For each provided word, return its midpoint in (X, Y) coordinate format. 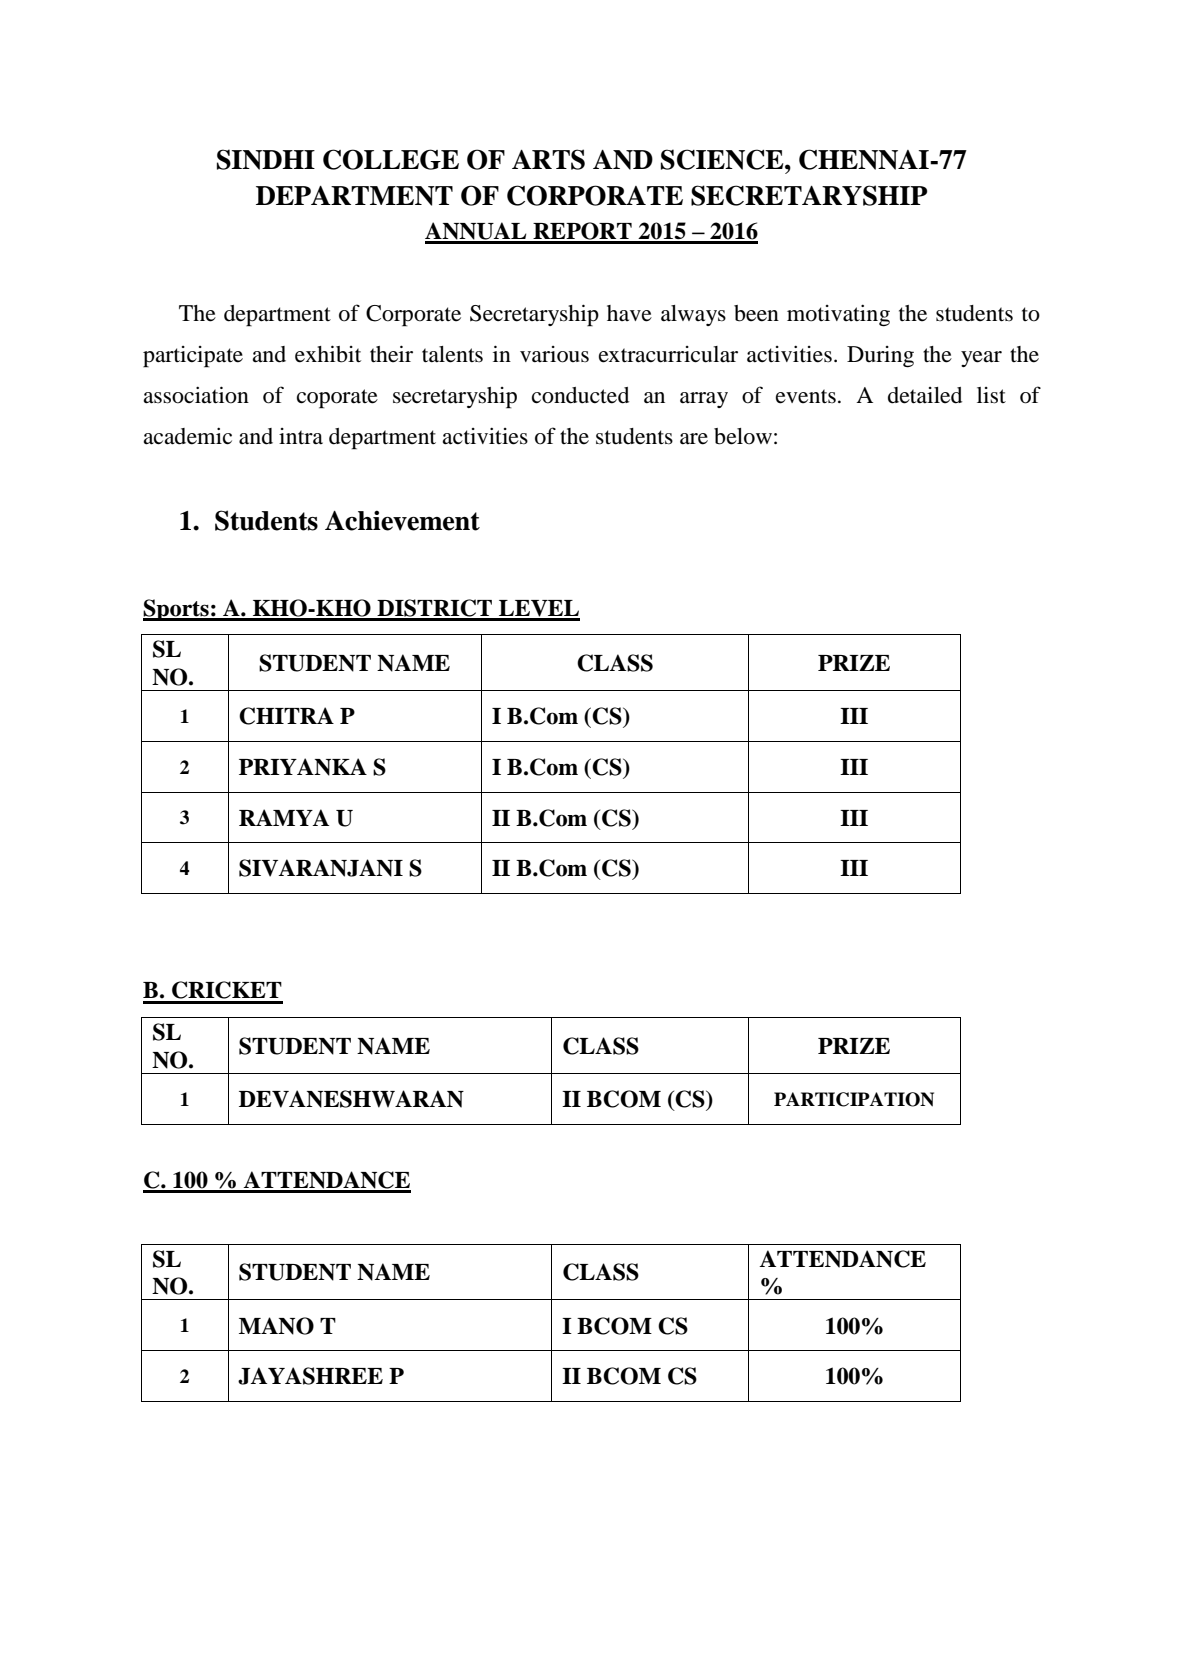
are (694, 439)
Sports (177, 610)
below (743, 436)
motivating (838, 315)
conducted (580, 395)
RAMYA (284, 817)
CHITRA (286, 716)
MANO (276, 1326)
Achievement (402, 520)
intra (301, 436)
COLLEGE (391, 159)
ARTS (548, 159)
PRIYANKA (303, 767)
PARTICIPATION (854, 1099)
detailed (925, 395)
